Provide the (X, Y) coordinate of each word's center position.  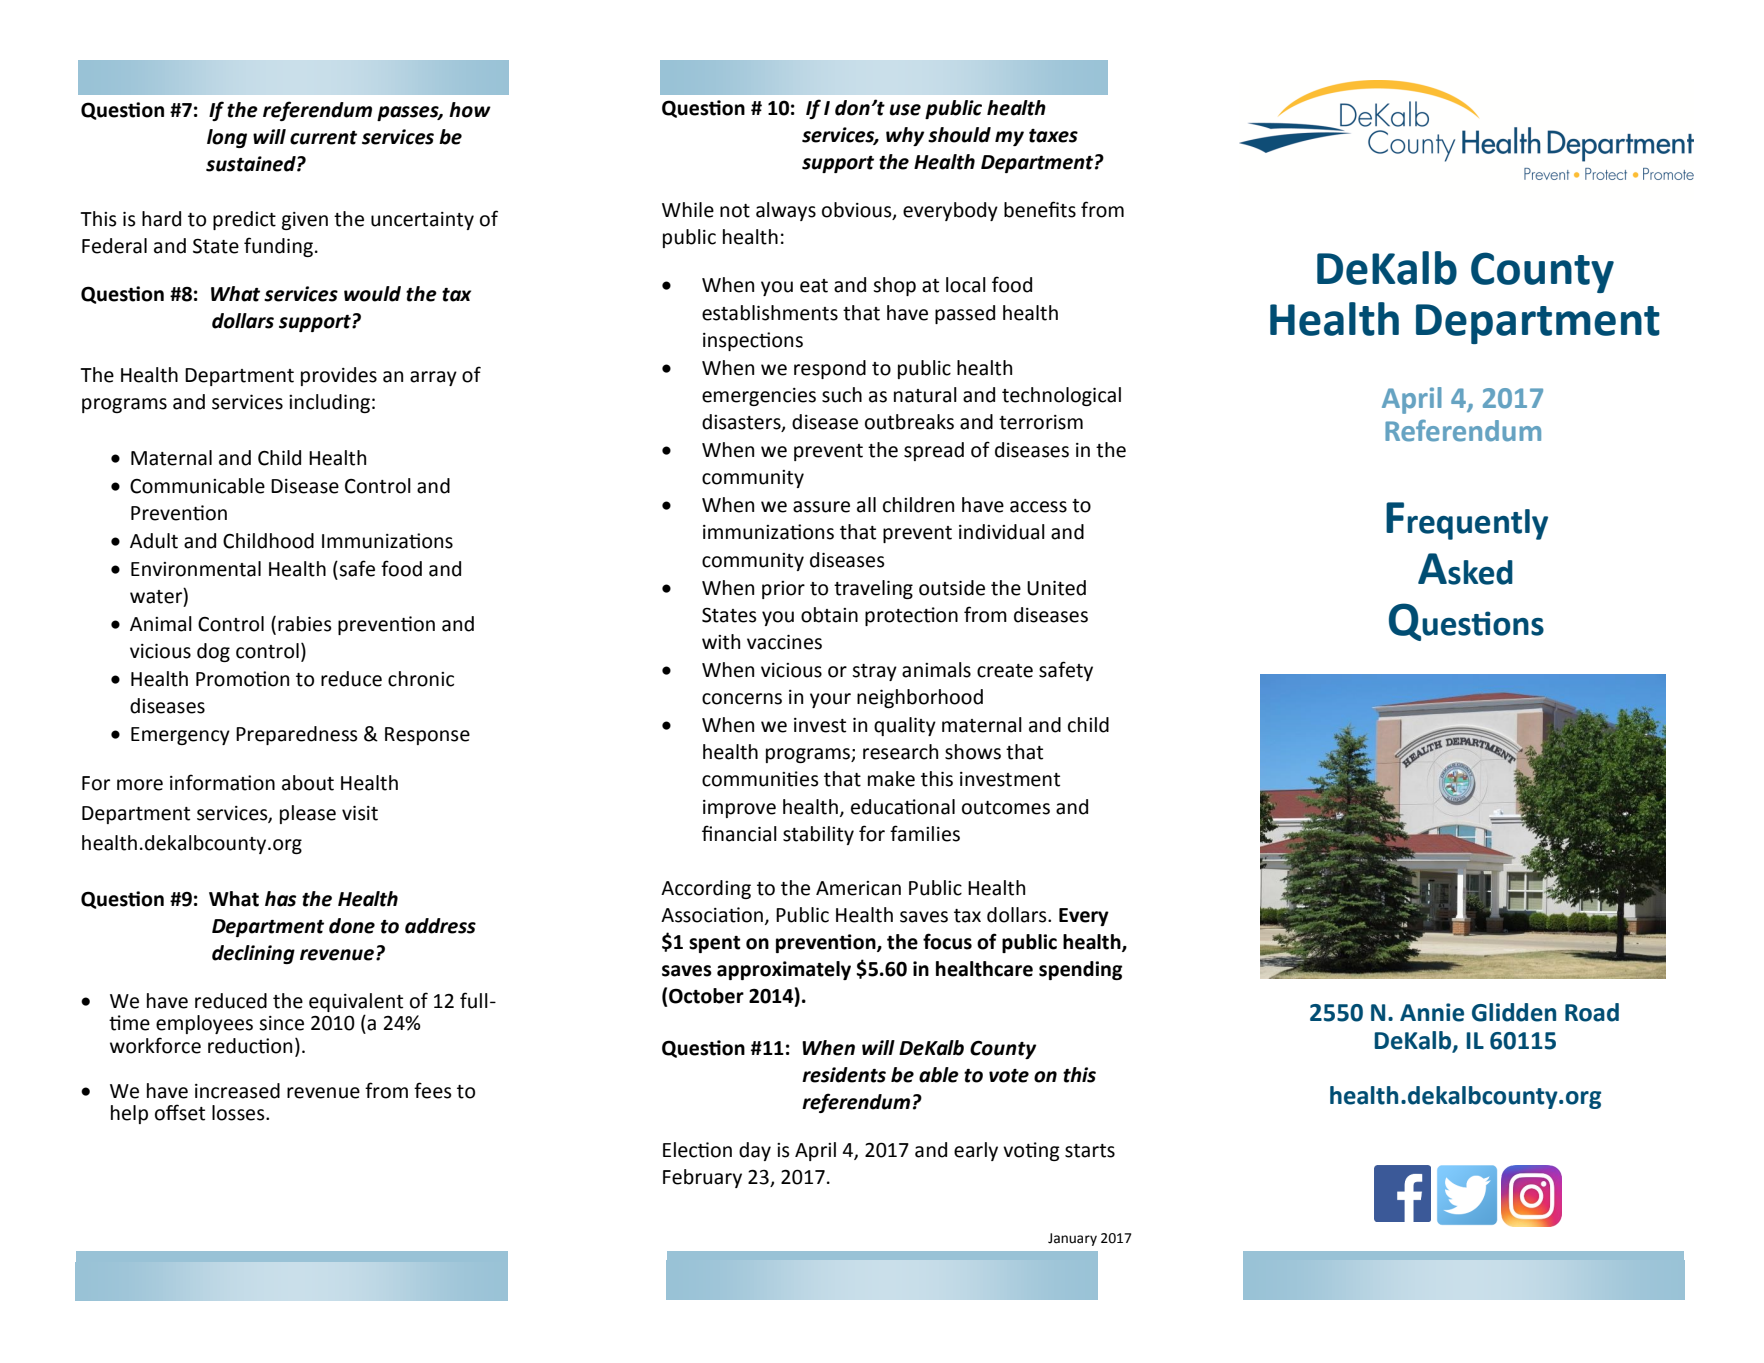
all (866, 505)
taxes (1053, 136)
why (905, 136)
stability (818, 835)
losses (239, 1113)
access (1038, 507)
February (702, 1178)
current (323, 138)
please (308, 814)
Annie (1432, 1012)
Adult (154, 541)
